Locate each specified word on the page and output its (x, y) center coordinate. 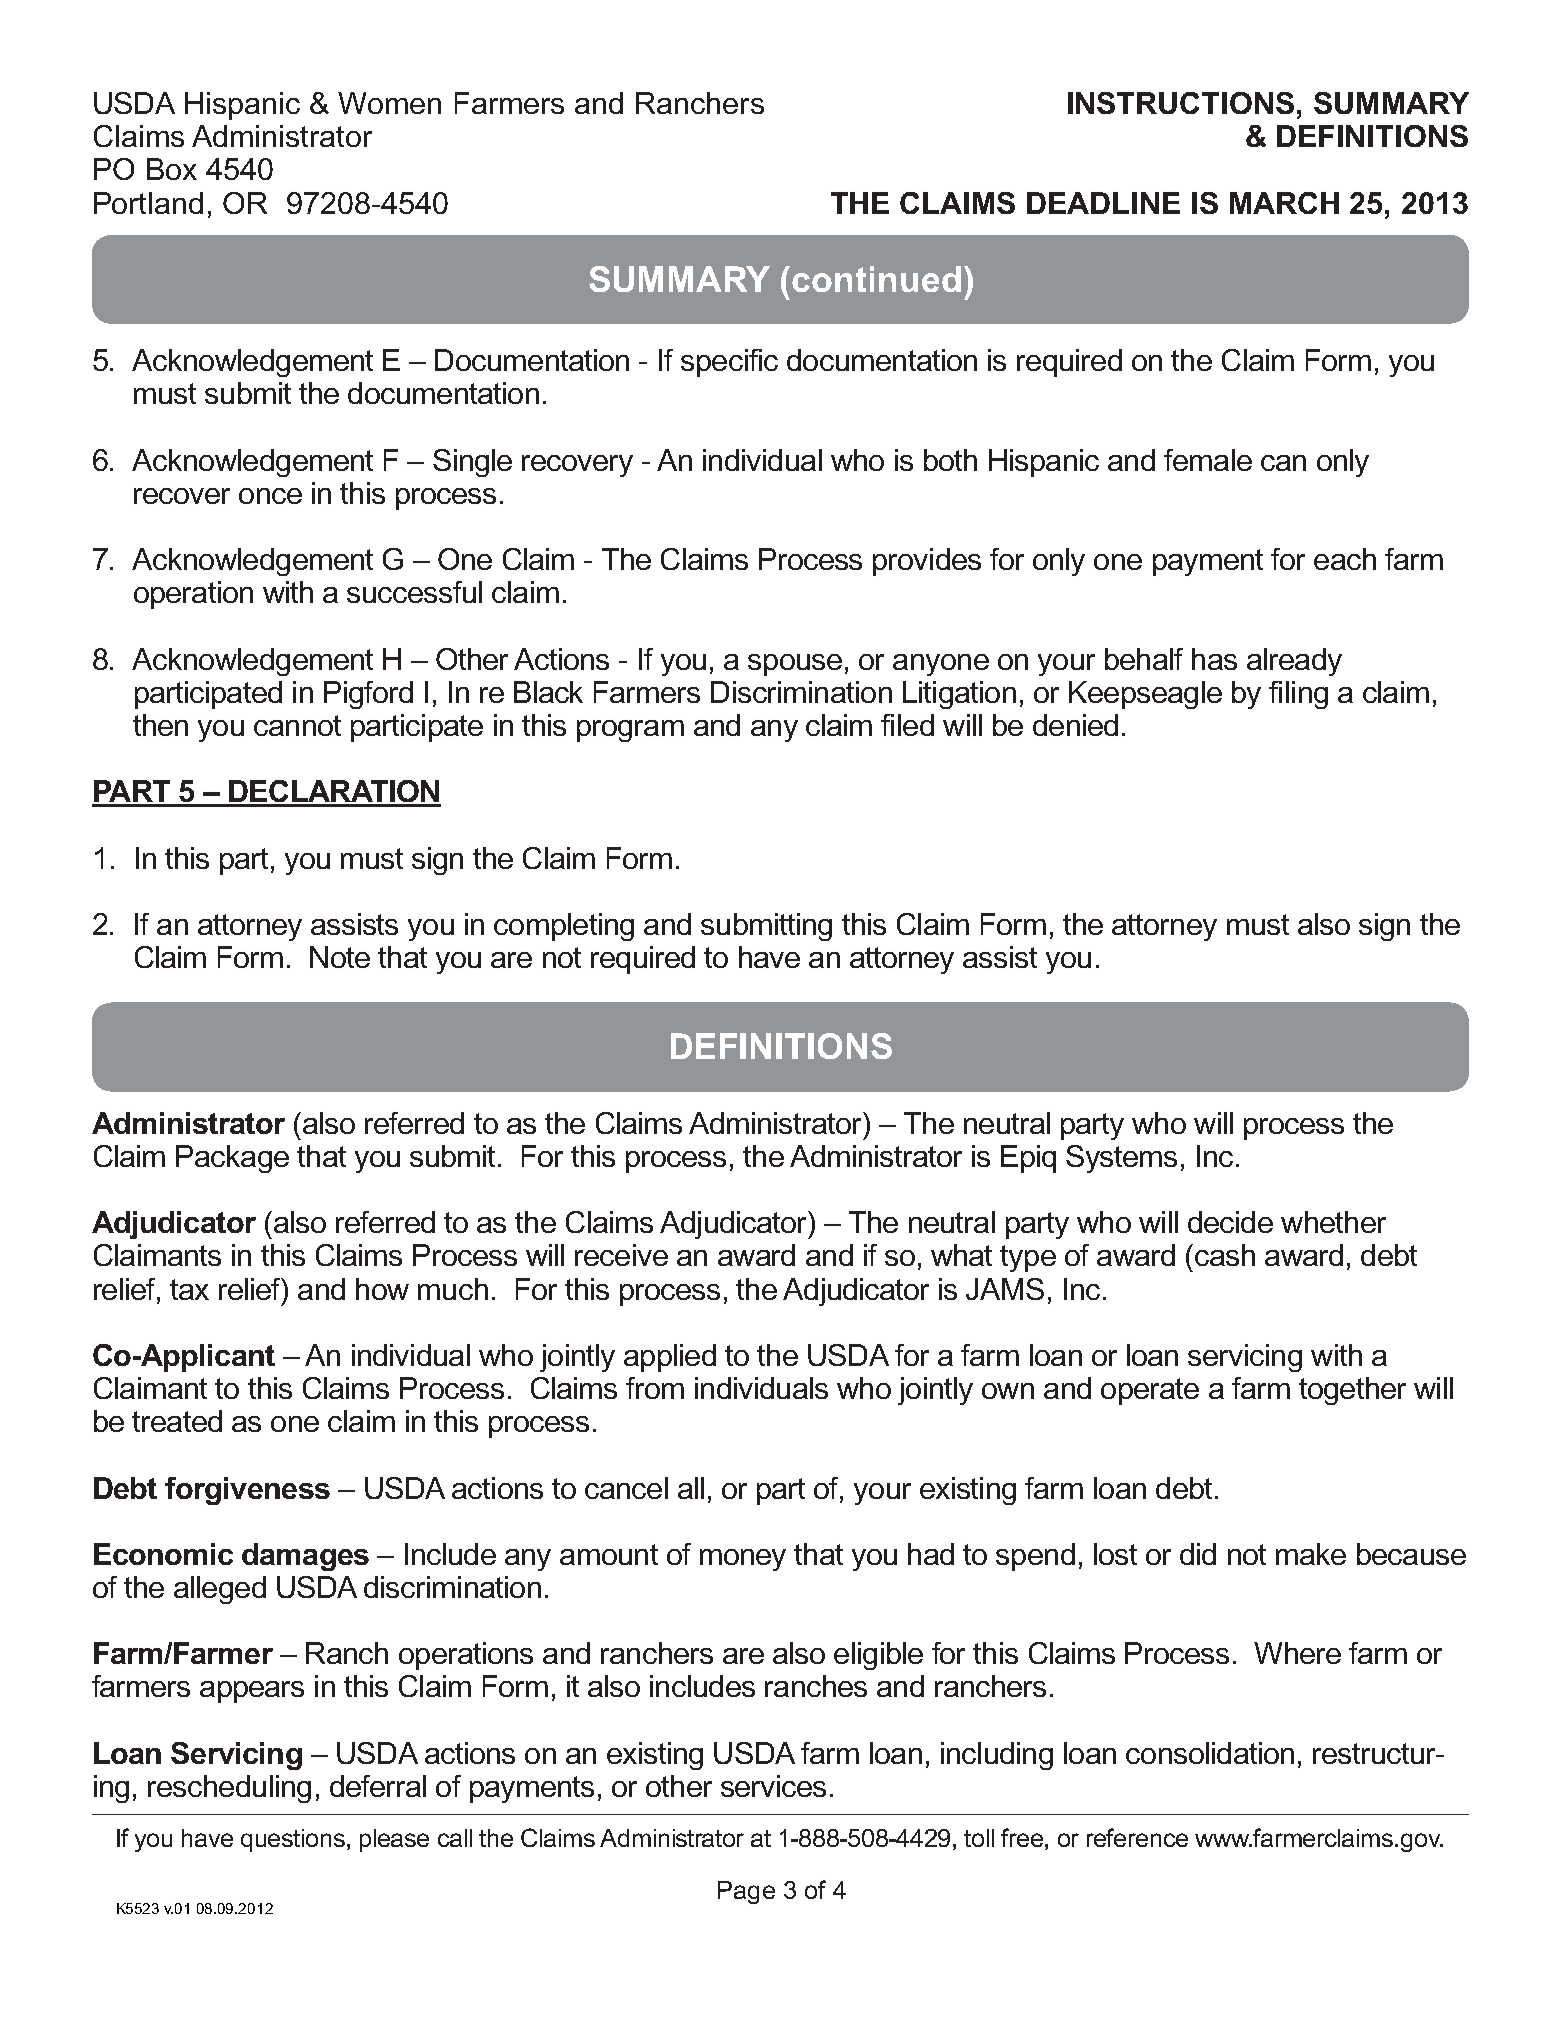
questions (294, 1840)
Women (389, 103)
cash (1225, 1255)
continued (876, 279)
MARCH (1284, 203)
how (382, 1289)
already (1294, 662)
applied (670, 1358)
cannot (297, 725)
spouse (795, 665)
